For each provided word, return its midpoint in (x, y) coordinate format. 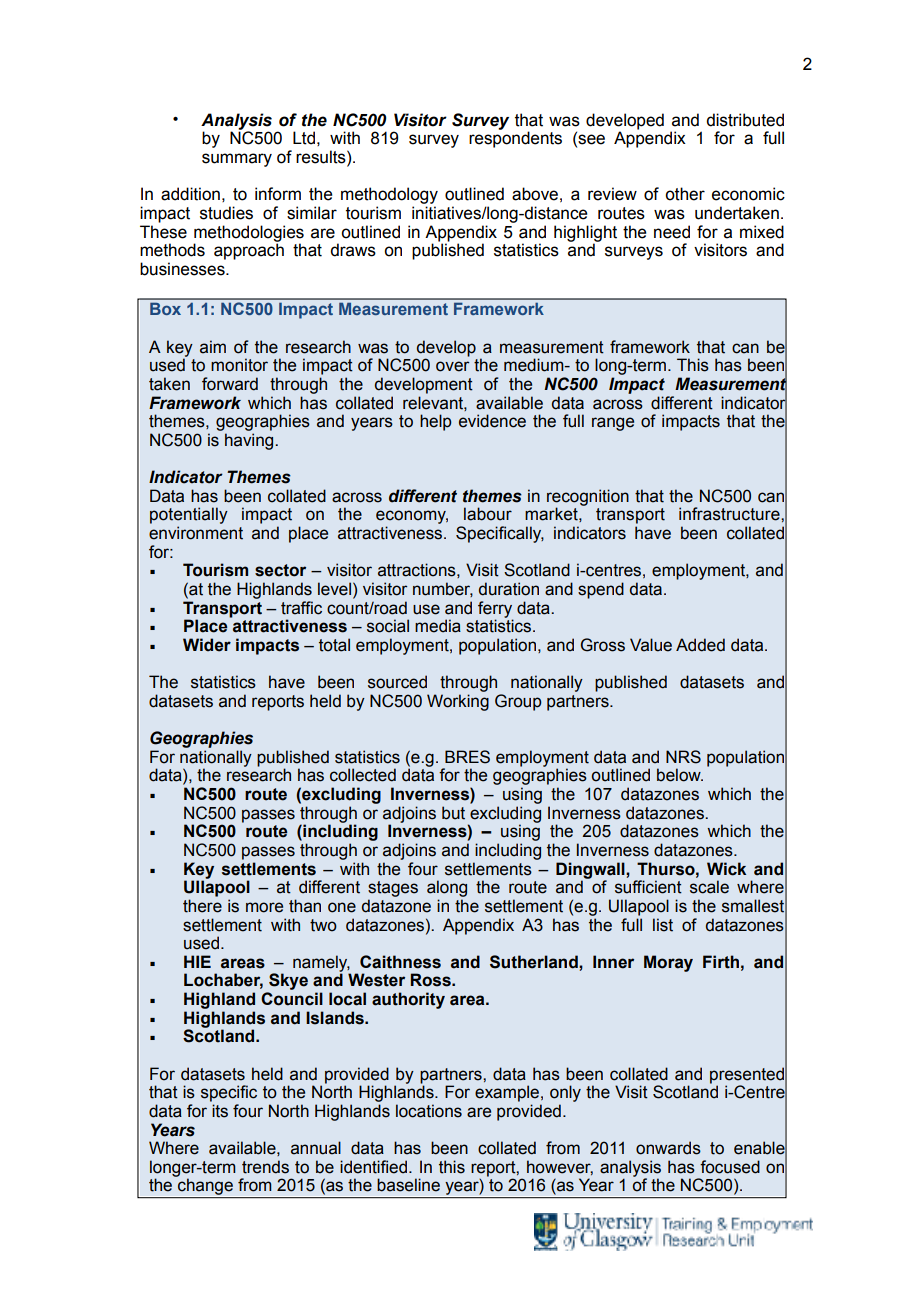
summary (237, 160)
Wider (207, 645)
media (438, 626)
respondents (515, 139)
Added (700, 645)
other (685, 194)
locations (429, 1111)
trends (265, 1167)
